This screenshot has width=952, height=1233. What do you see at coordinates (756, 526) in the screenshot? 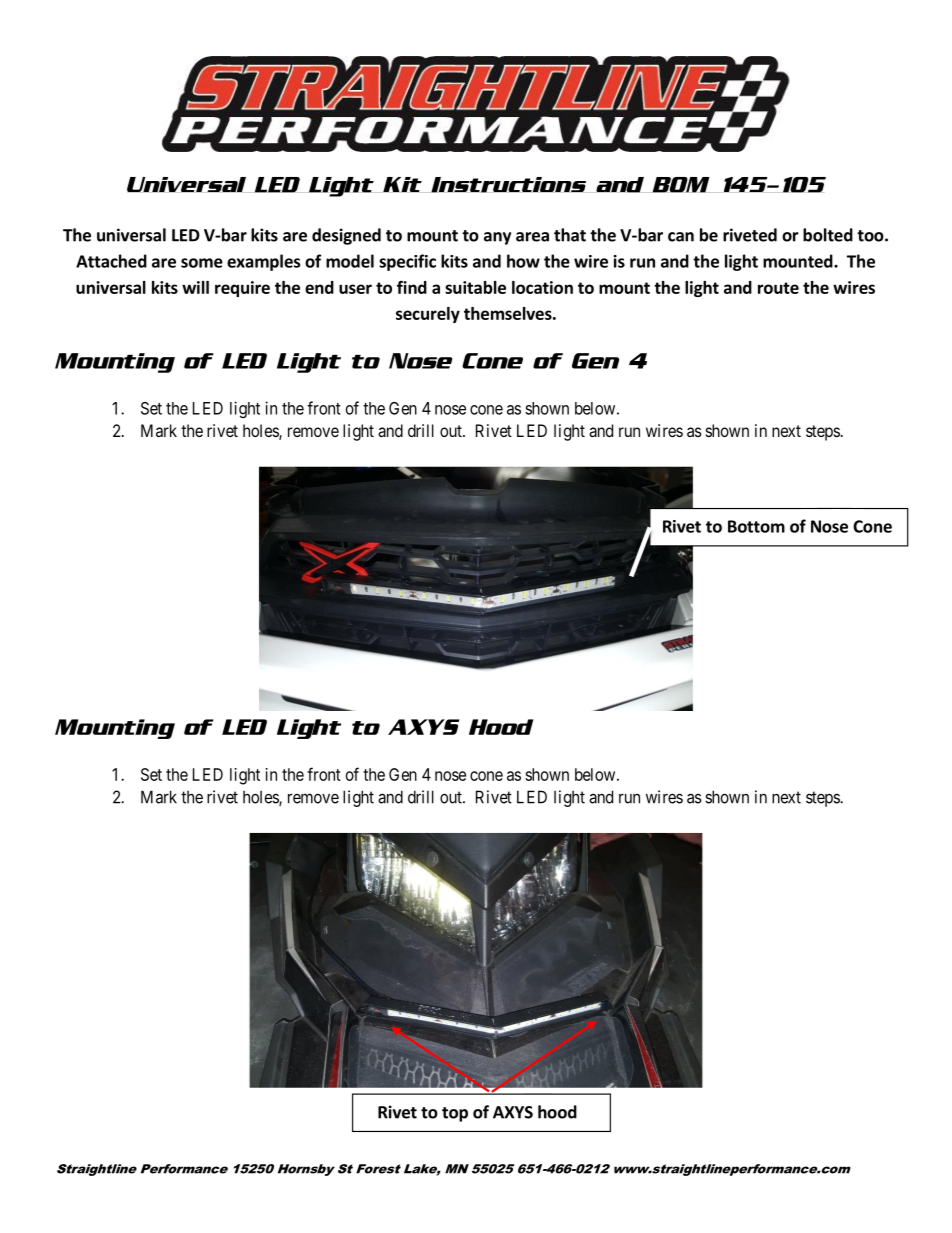
I see `Bottom` at bounding box center [756, 526].
